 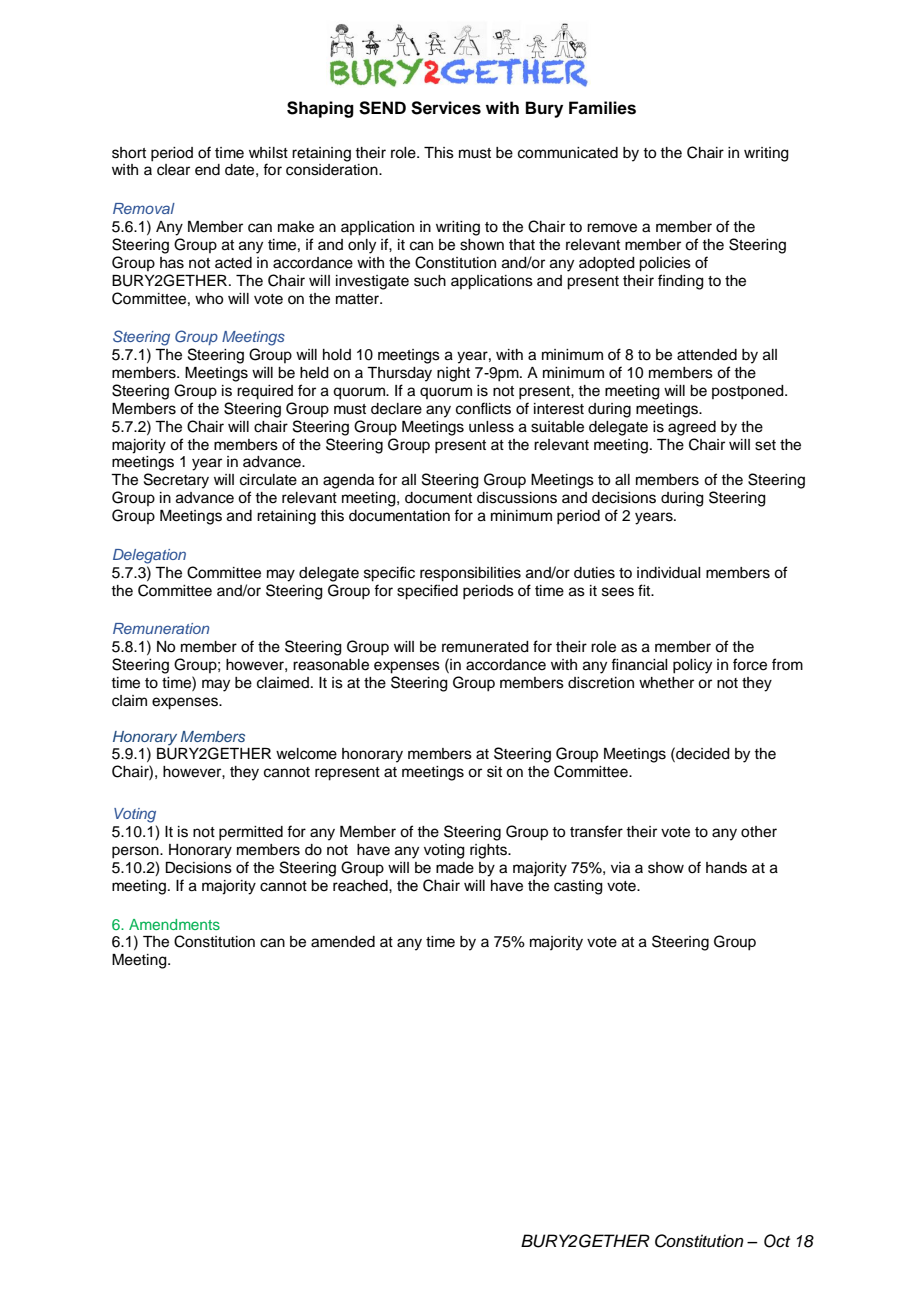 I want to click on night, so click(x=453, y=374).
